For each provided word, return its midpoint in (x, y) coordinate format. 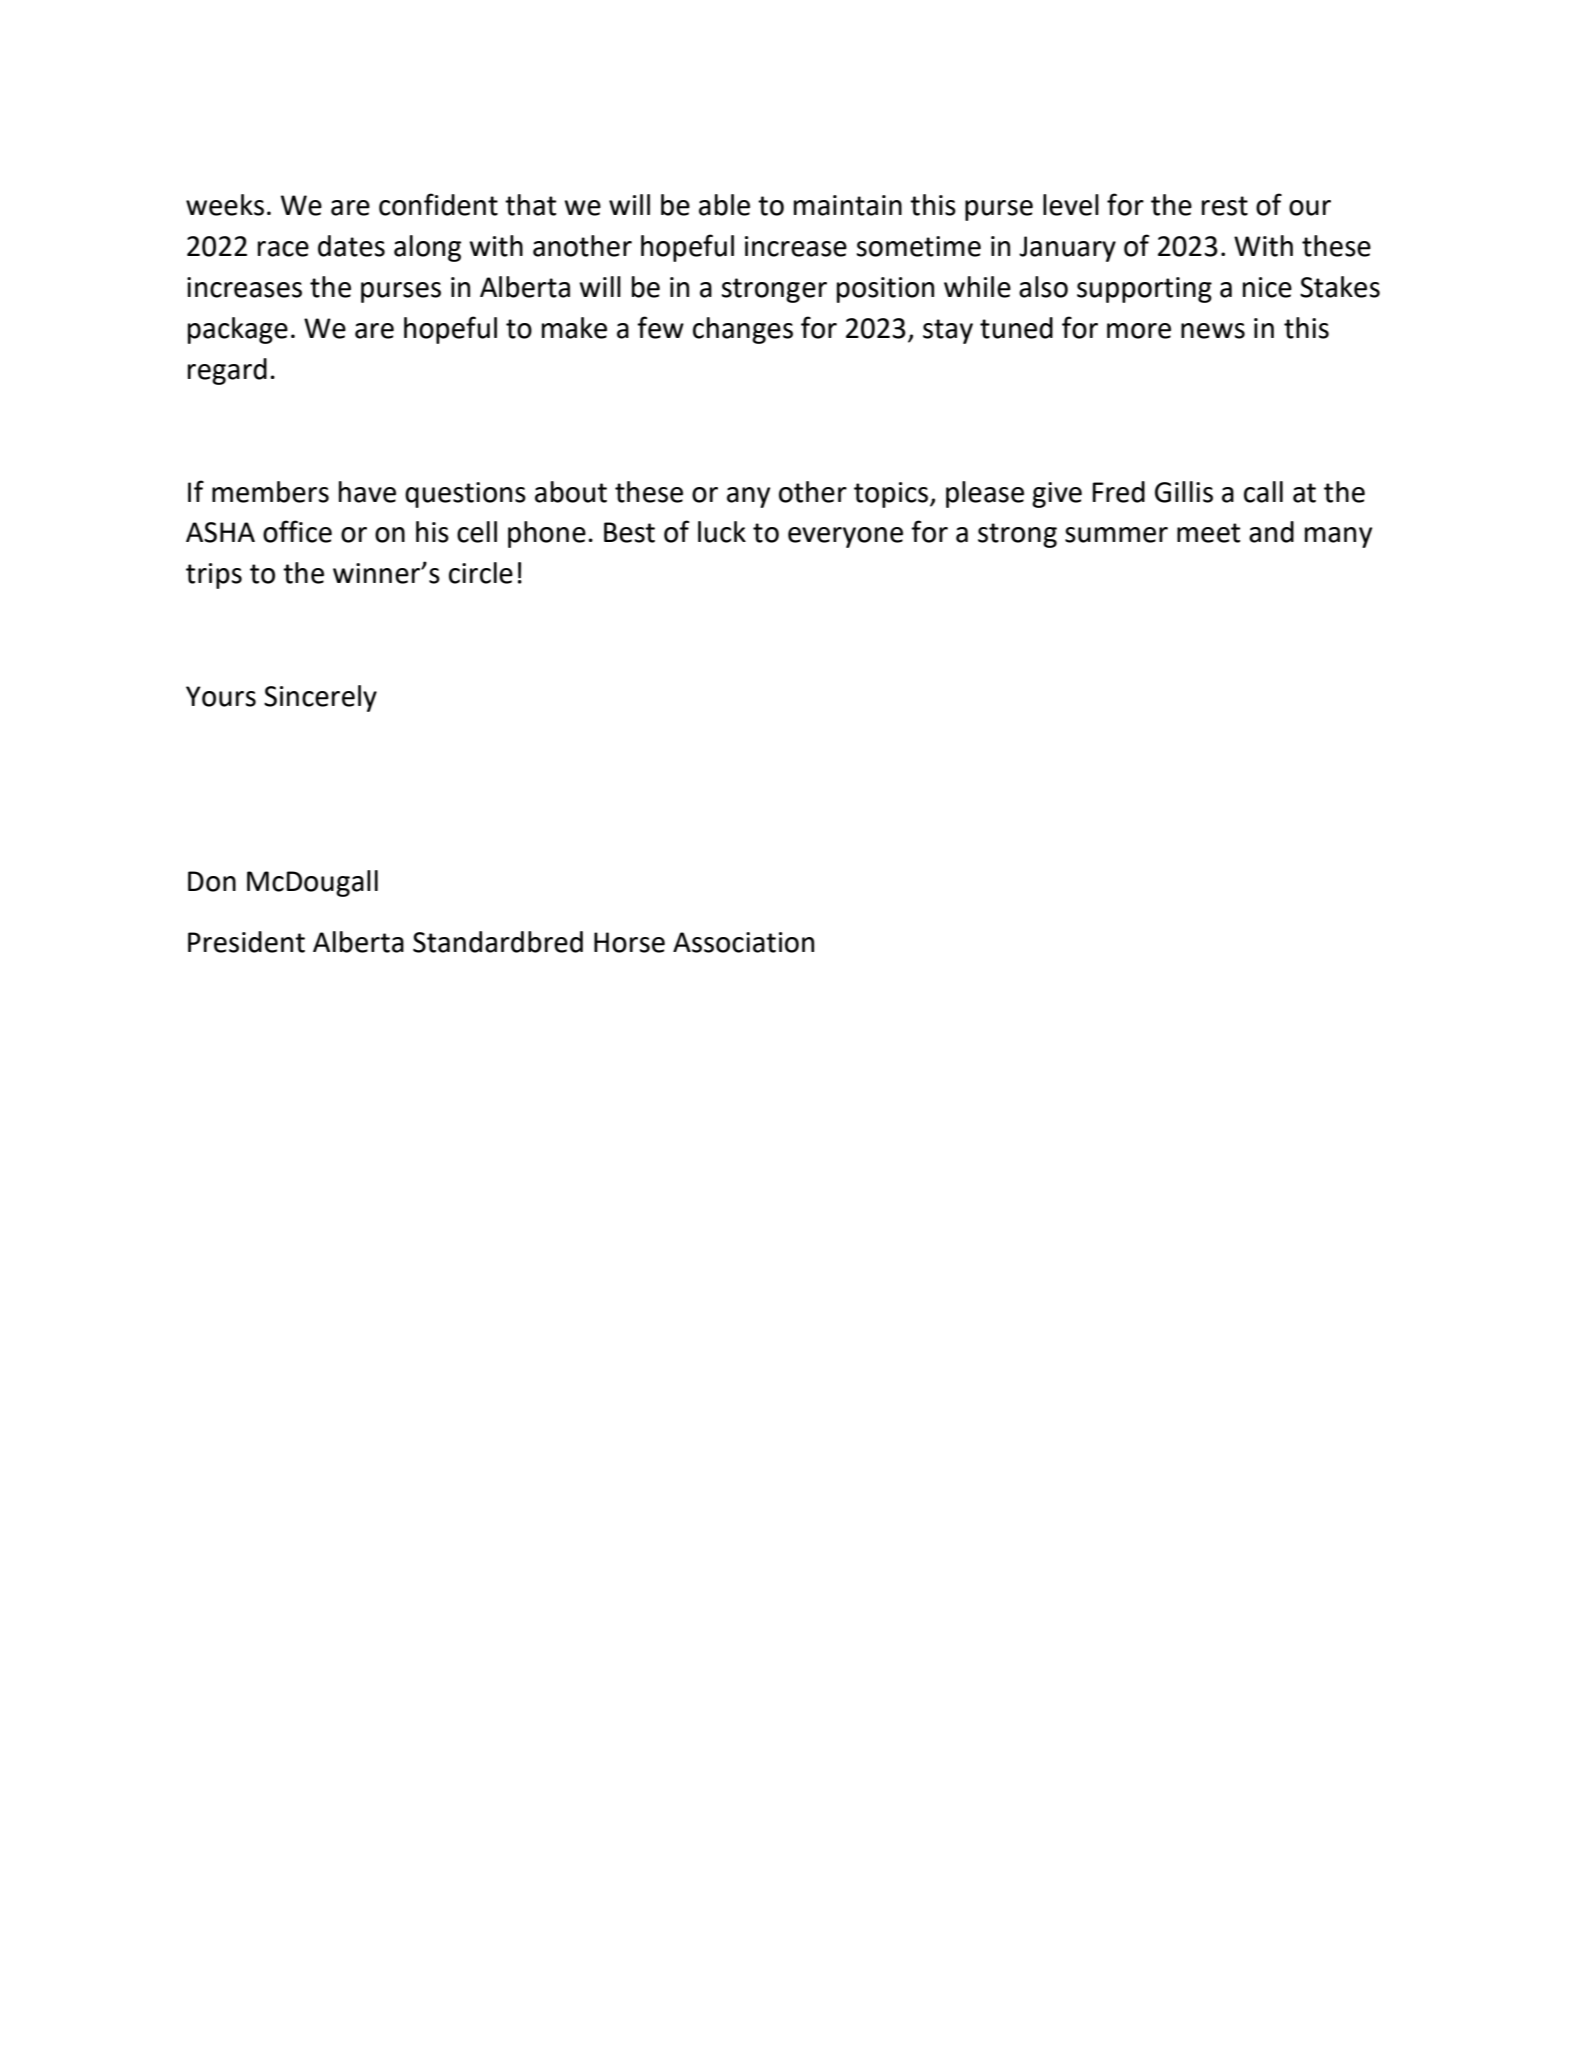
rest (1225, 206)
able (724, 205)
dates (351, 246)
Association (743, 942)
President (246, 942)
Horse (629, 942)
